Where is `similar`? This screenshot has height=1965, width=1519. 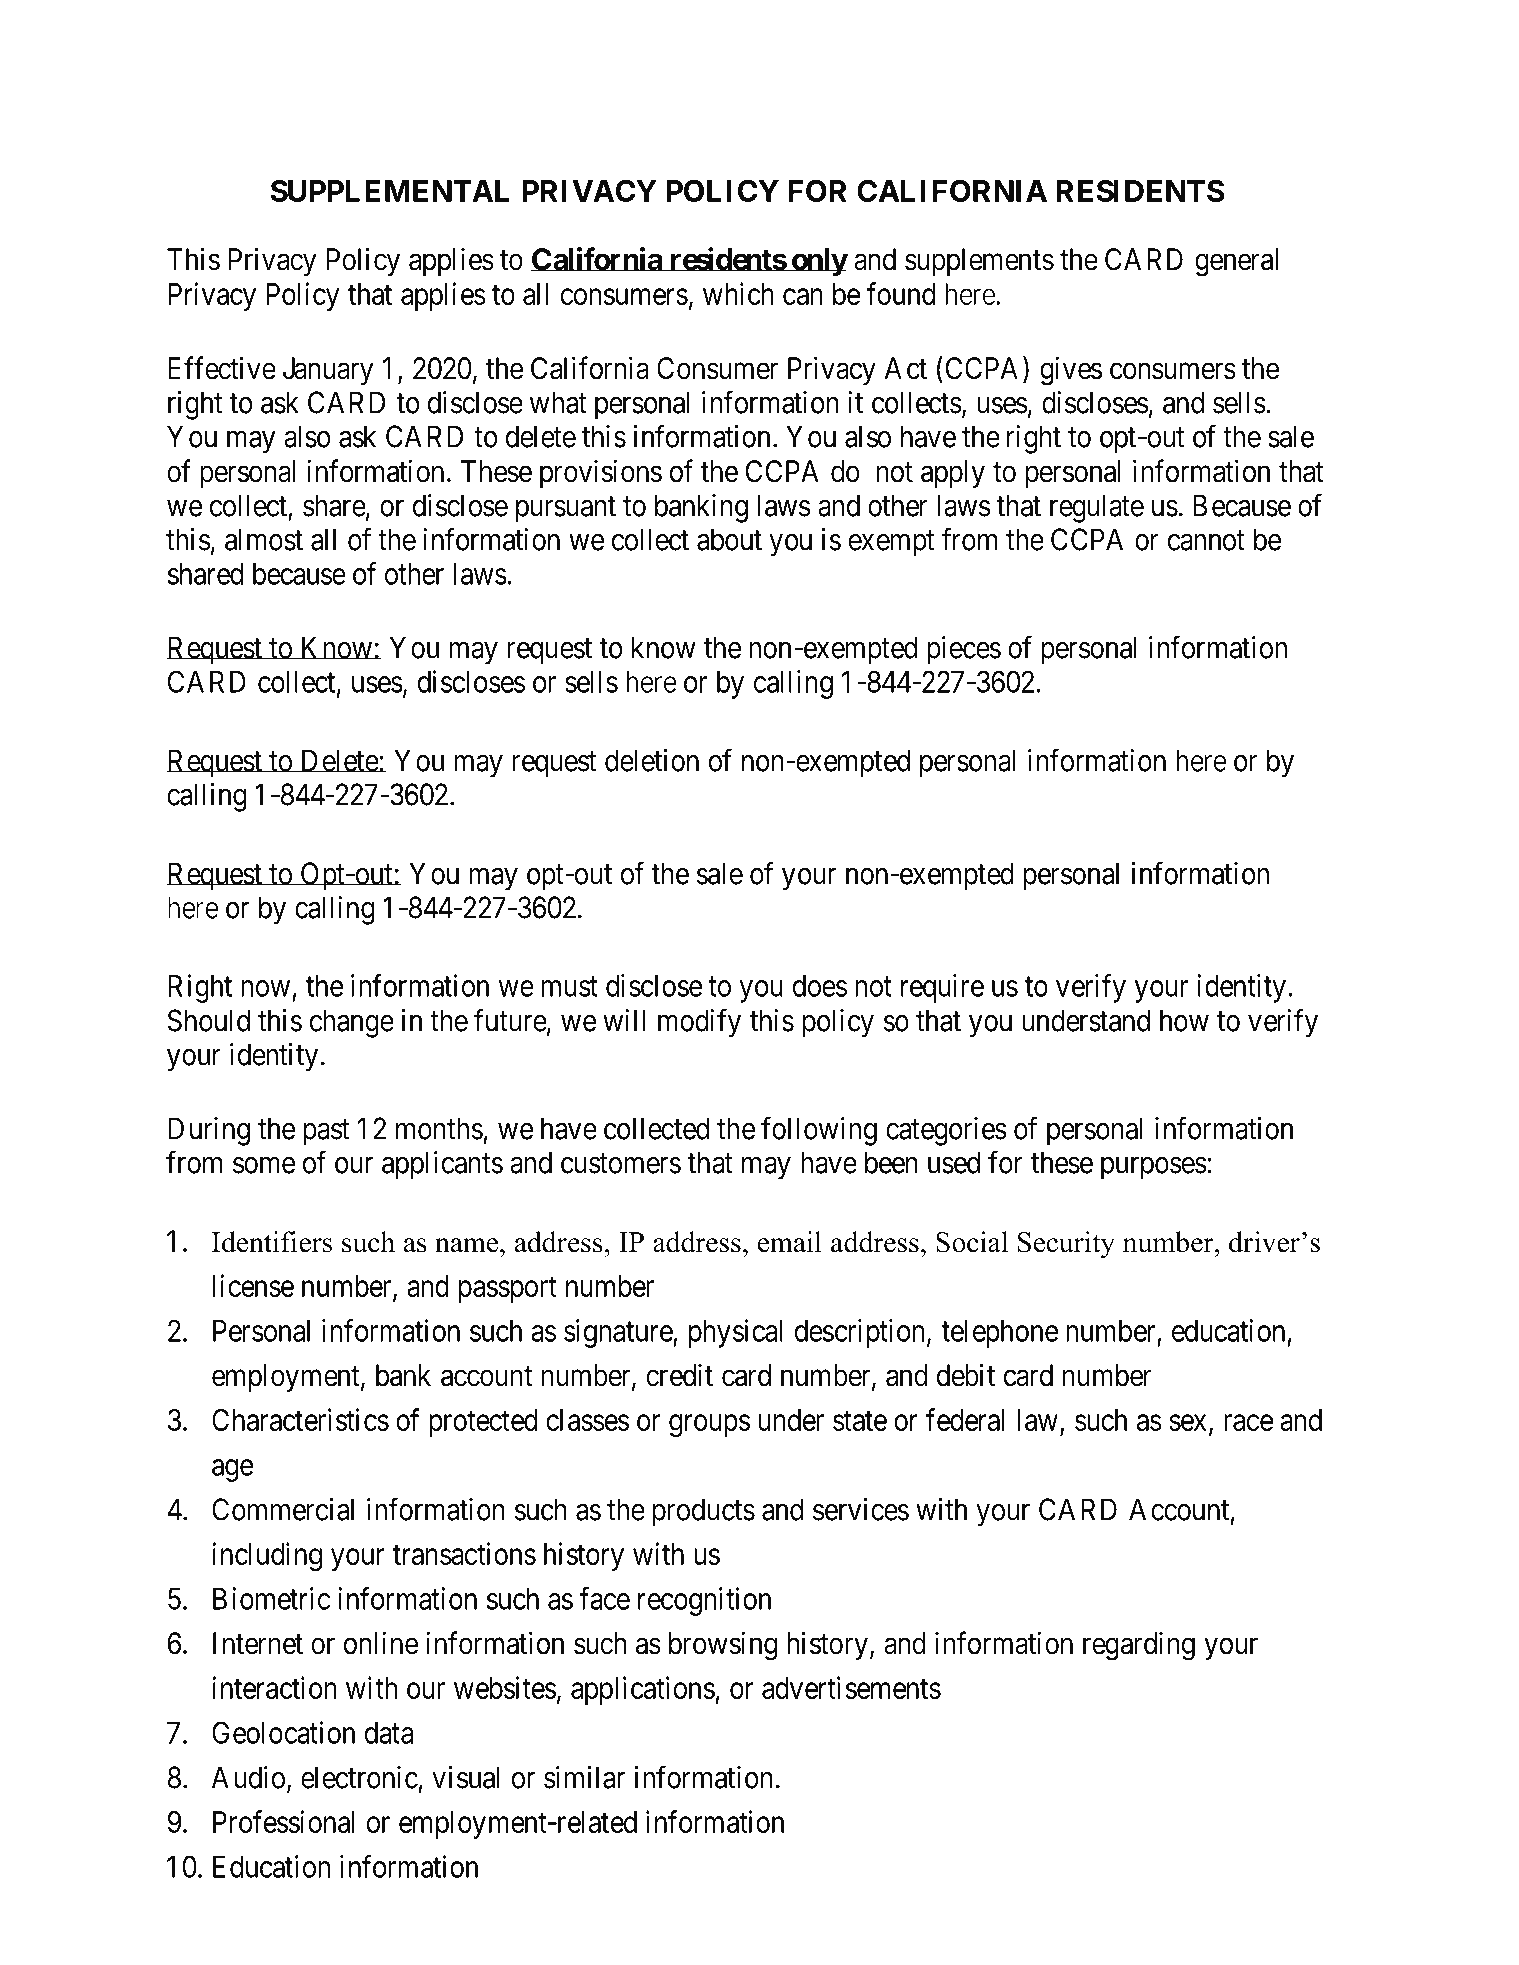 similar is located at coordinates (584, 1777).
